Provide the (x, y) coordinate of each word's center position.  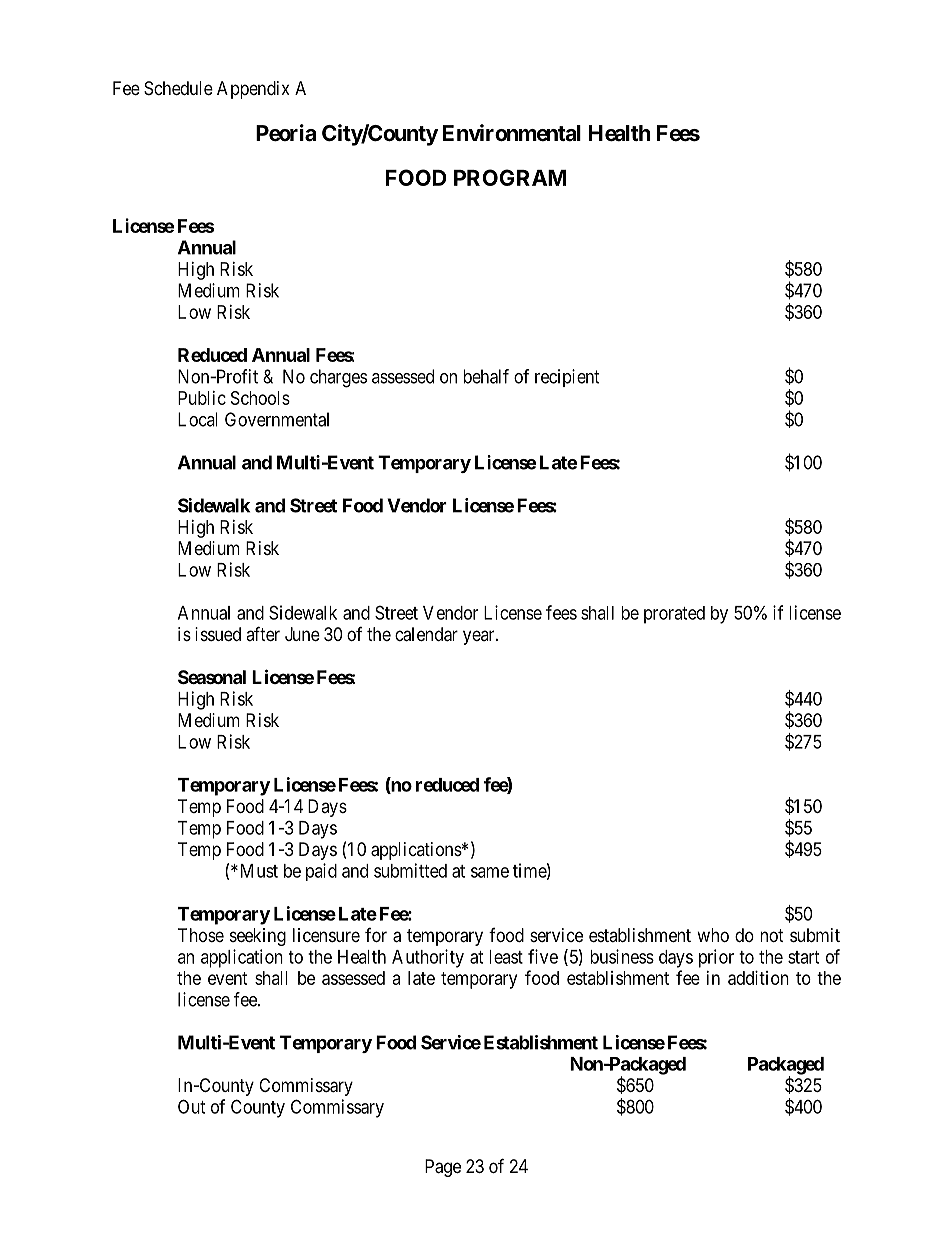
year (480, 637)
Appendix (253, 90)
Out (191, 1106)
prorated (674, 615)
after (263, 633)
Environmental (512, 133)
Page (443, 1168)
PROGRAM (510, 177)
